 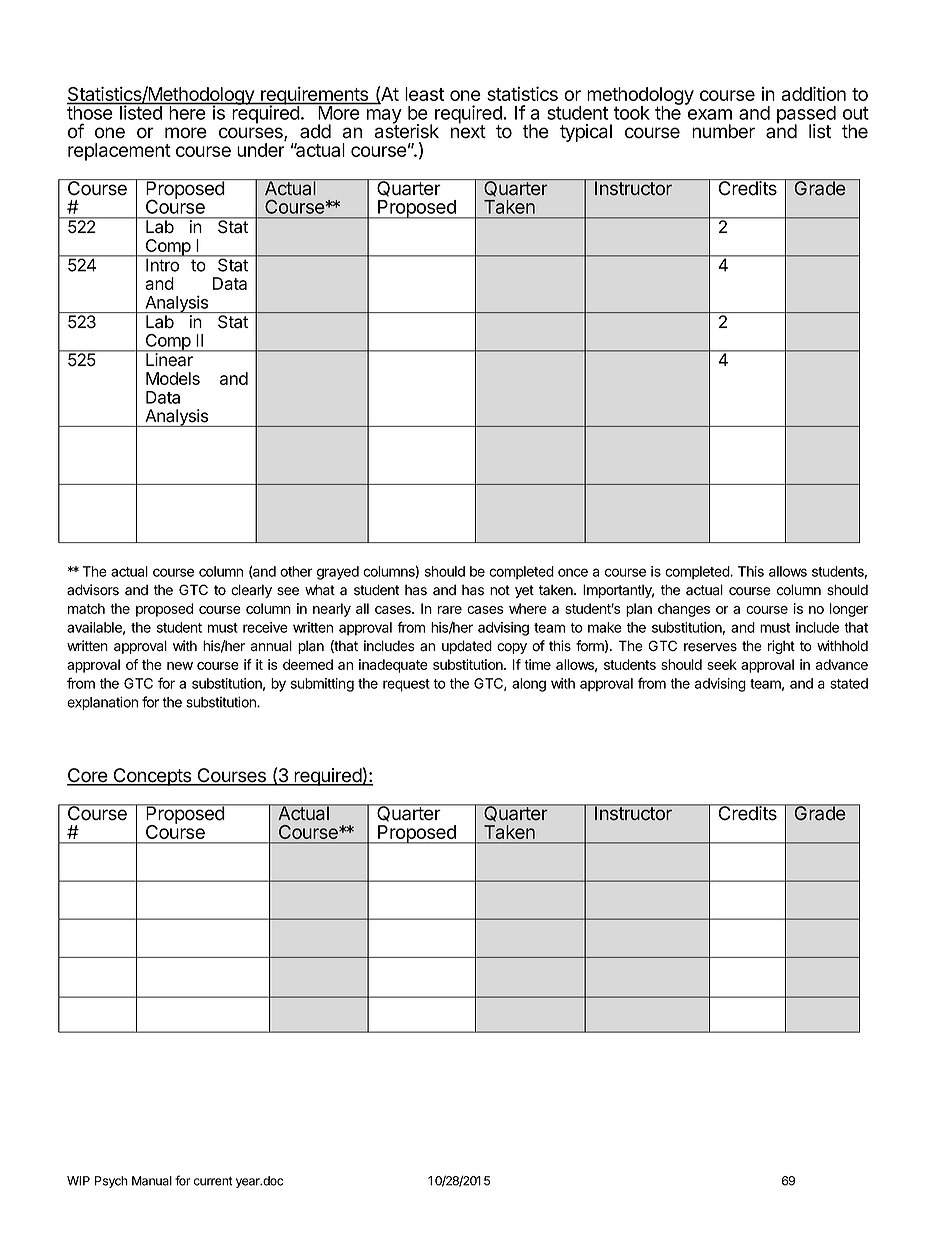 What do you see at coordinates (152, 1181) in the screenshot?
I see `Manual` at bounding box center [152, 1181].
